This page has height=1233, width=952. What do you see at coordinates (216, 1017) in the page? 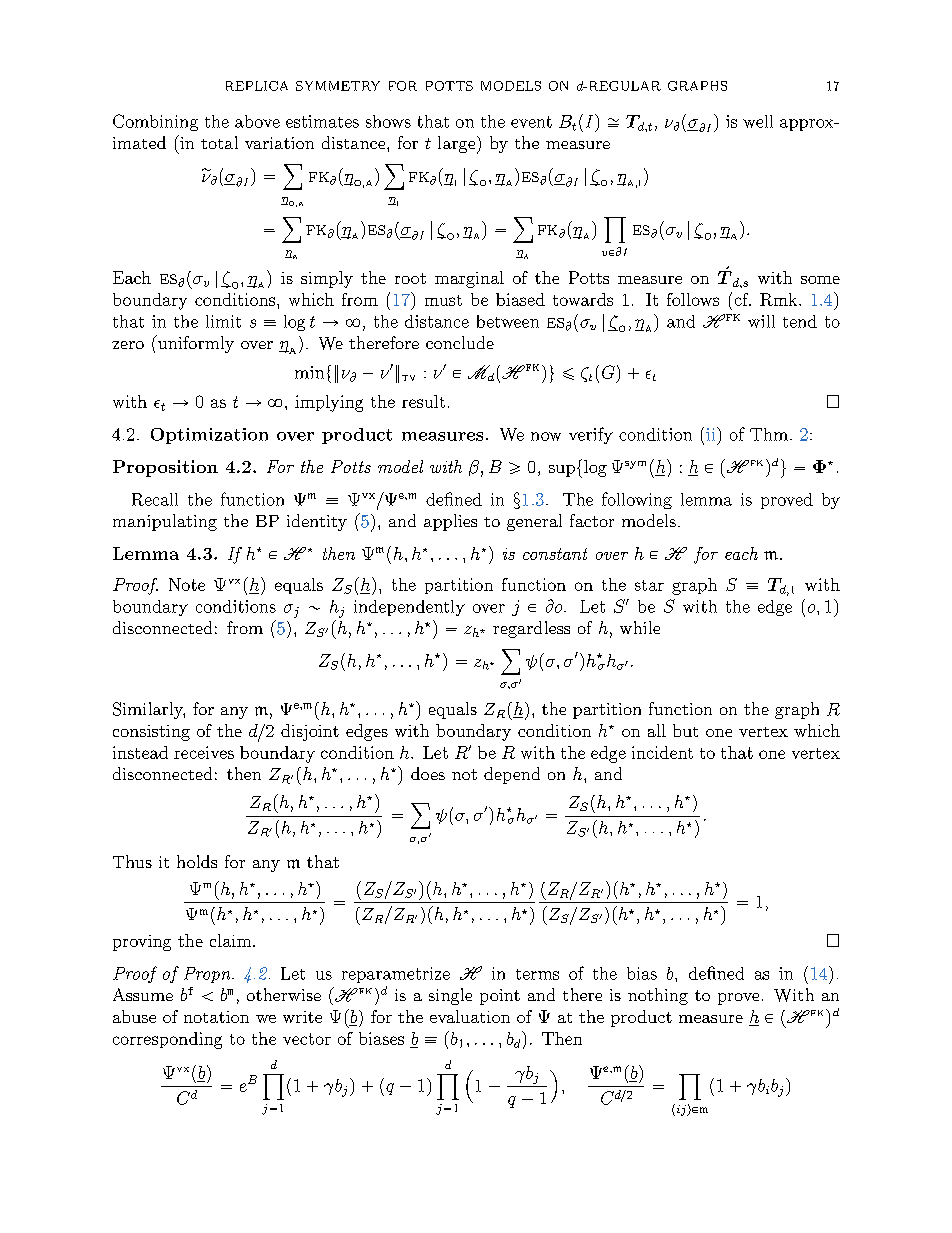
I see `notation` at bounding box center [216, 1017].
